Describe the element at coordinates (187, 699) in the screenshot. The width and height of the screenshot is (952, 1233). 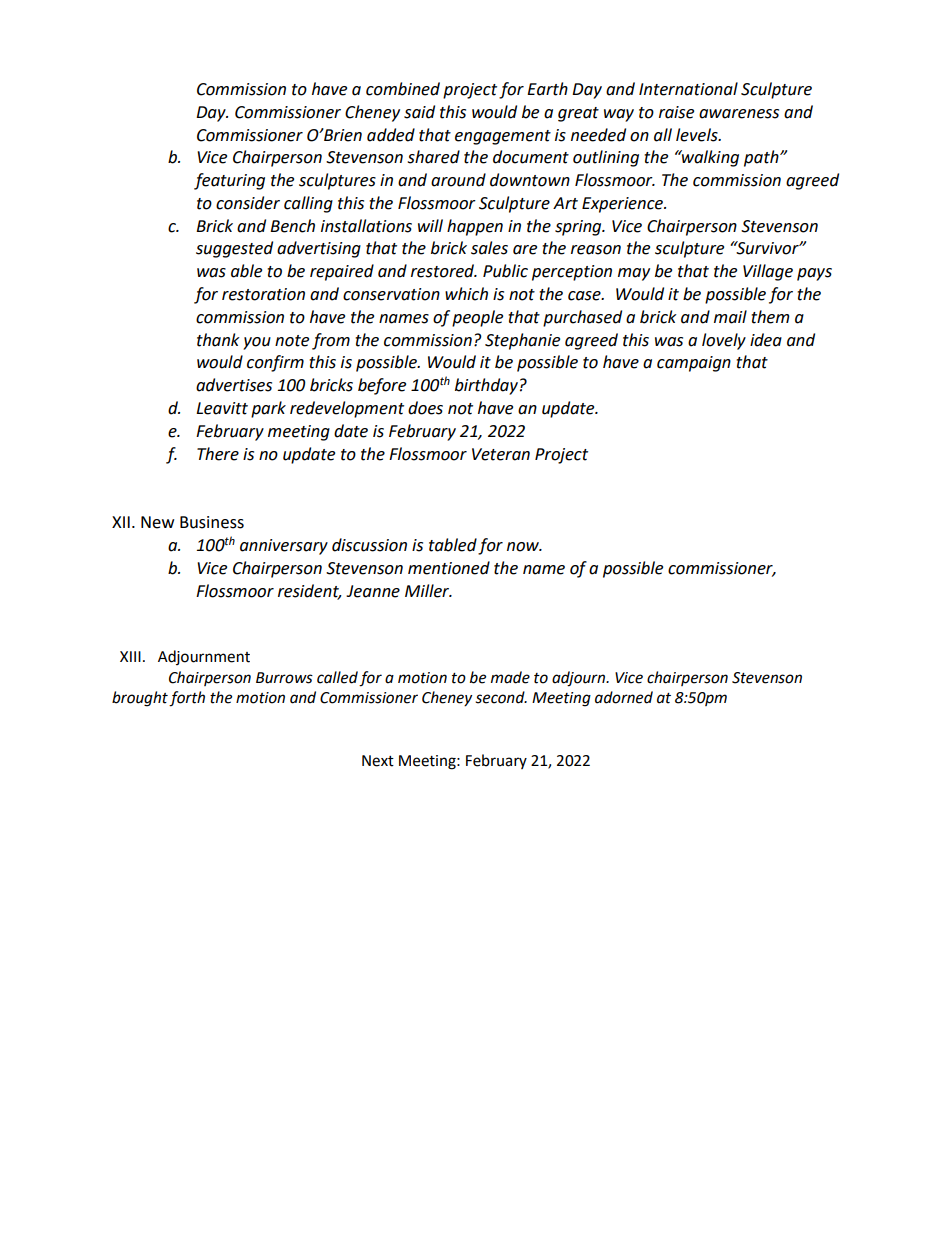
I see `forth` at that location.
